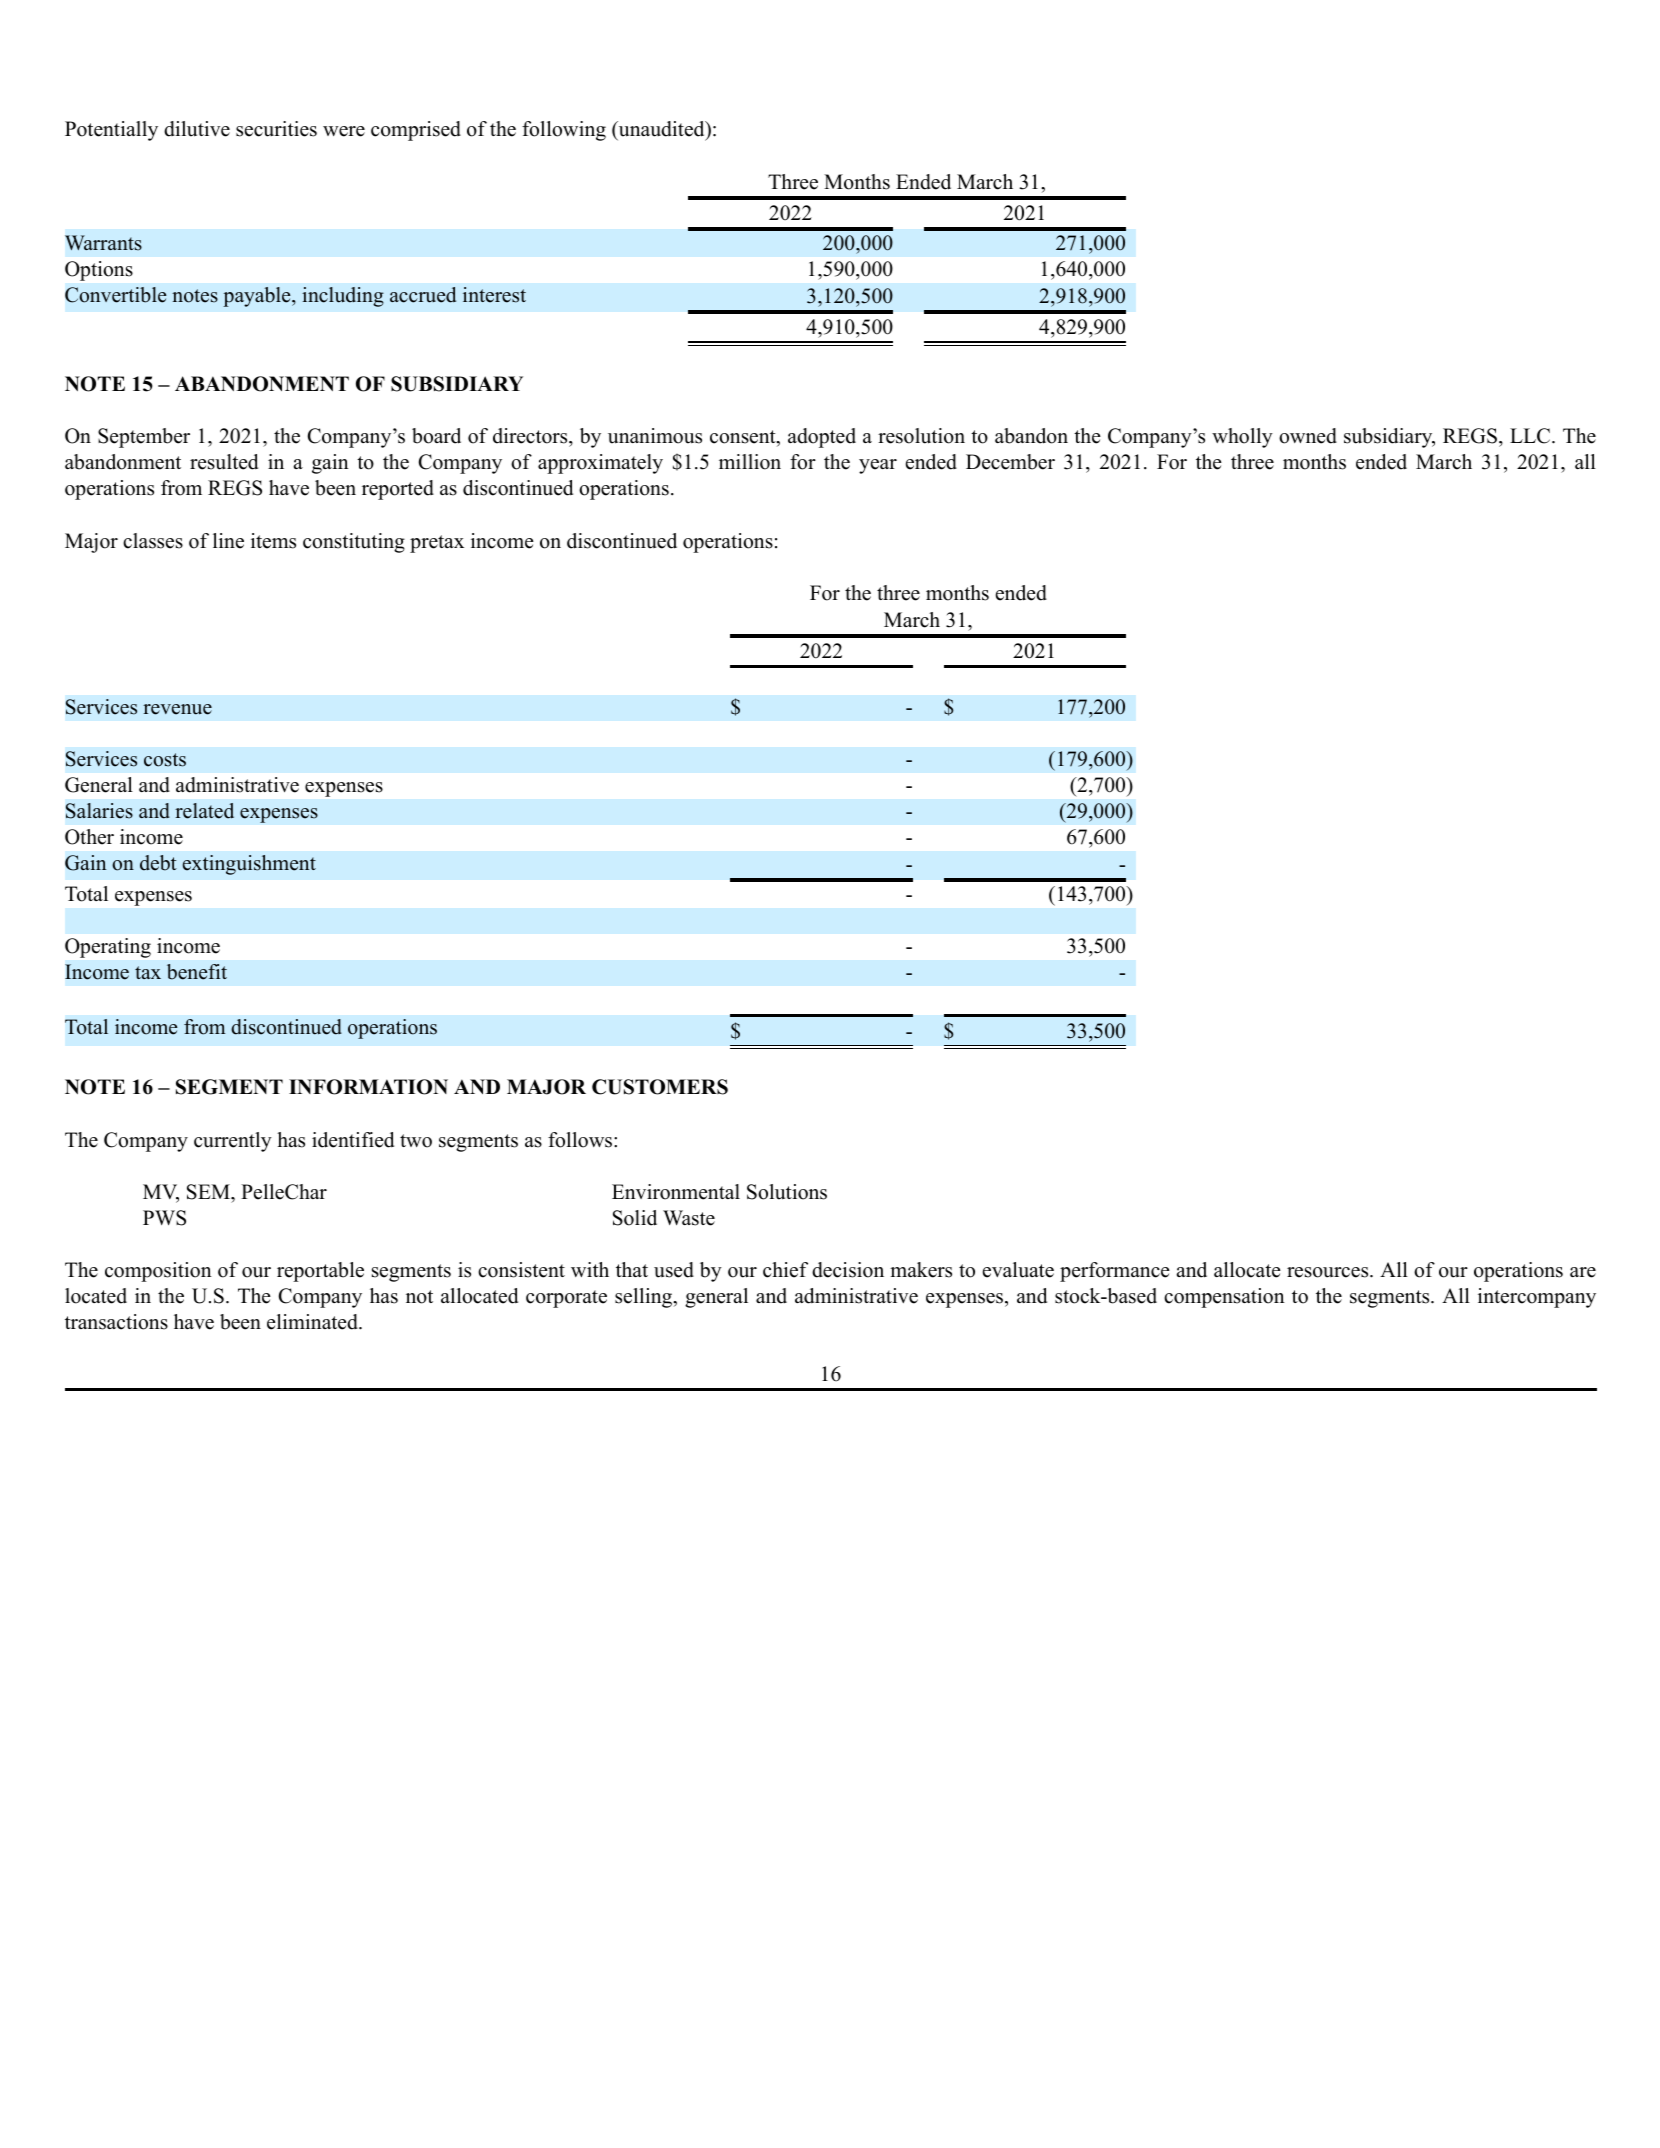 The image size is (1660, 2148). What do you see at coordinates (320, 1272) in the screenshot?
I see `reportable` at bounding box center [320, 1272].
